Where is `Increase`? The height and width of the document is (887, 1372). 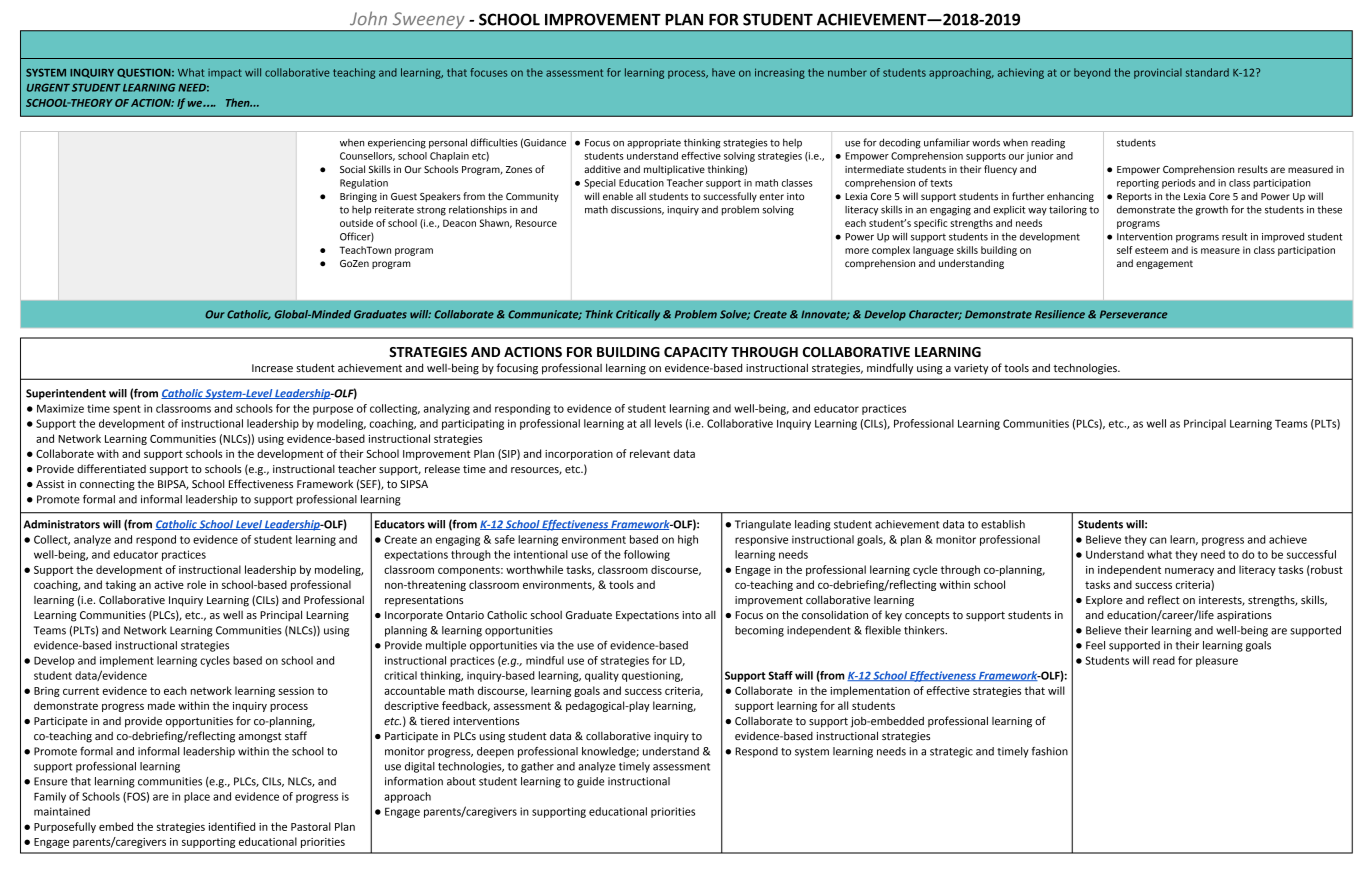
Increase is located at coordinates (272, 368).
